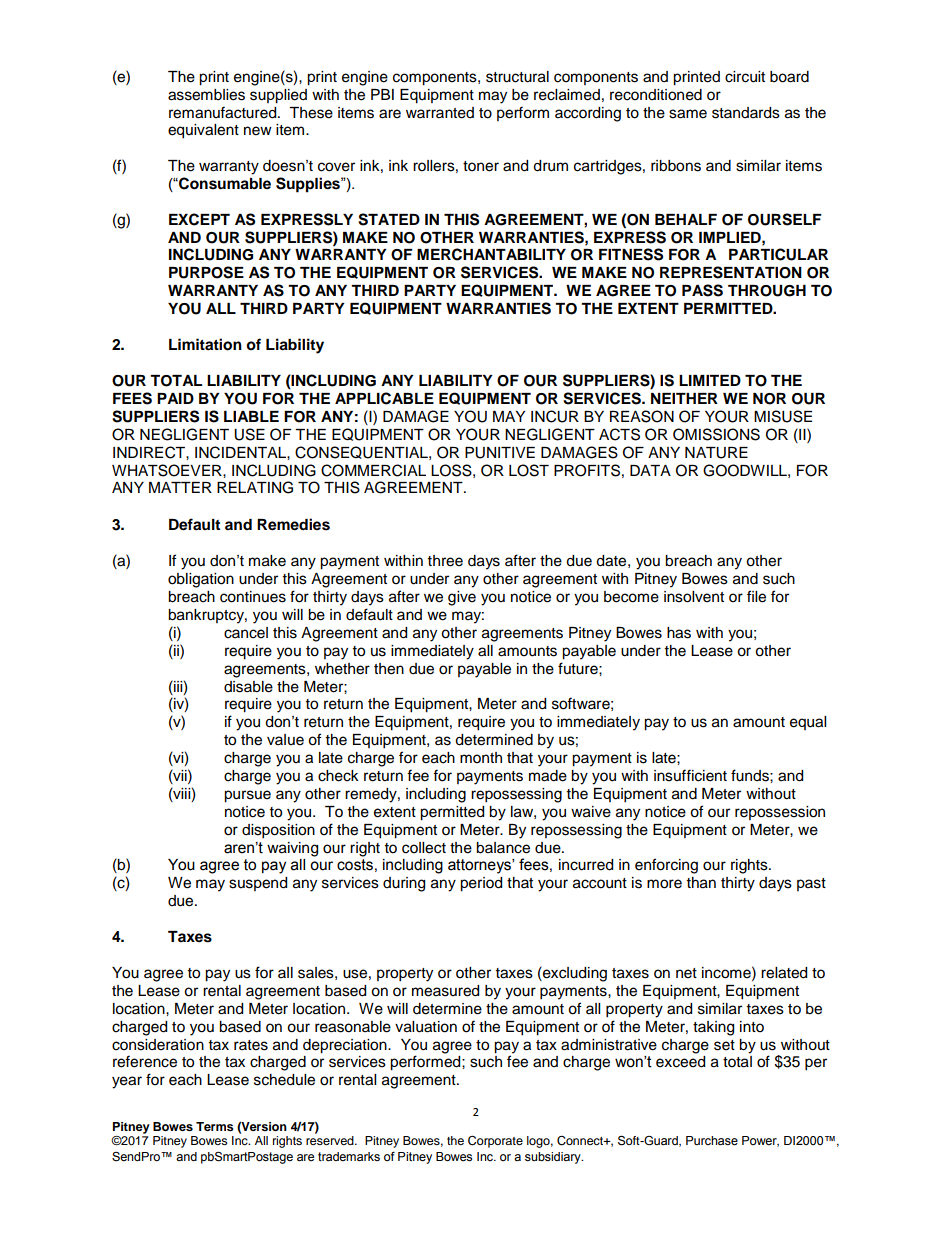  What do you see at coordinates (710, 380) in the page?
I see `LIMITED` at bounding box center [710, 380].
